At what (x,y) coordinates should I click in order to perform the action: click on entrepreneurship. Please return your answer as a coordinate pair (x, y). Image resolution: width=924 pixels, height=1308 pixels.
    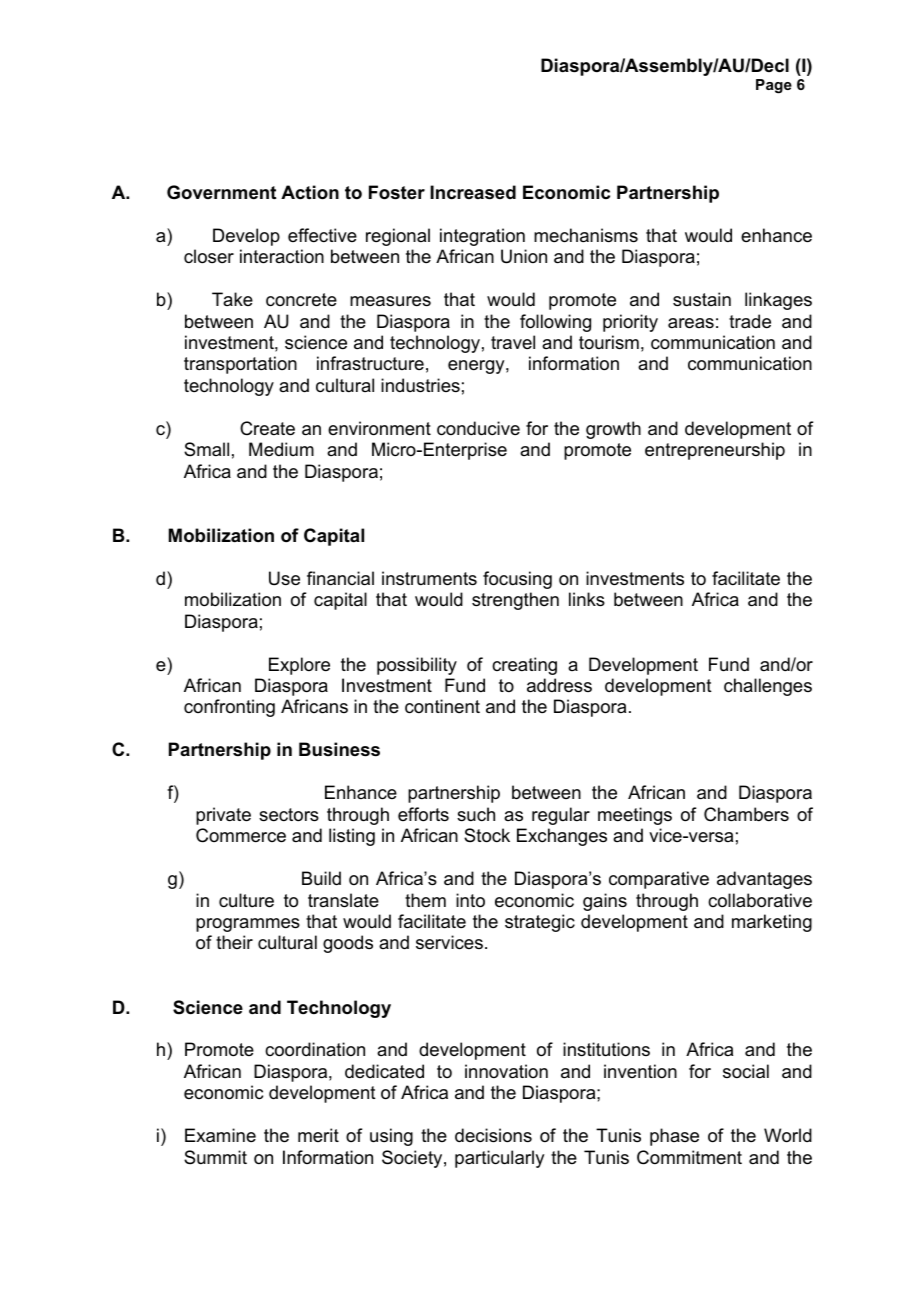
    Looking at the image, I should click on (715, 451).
